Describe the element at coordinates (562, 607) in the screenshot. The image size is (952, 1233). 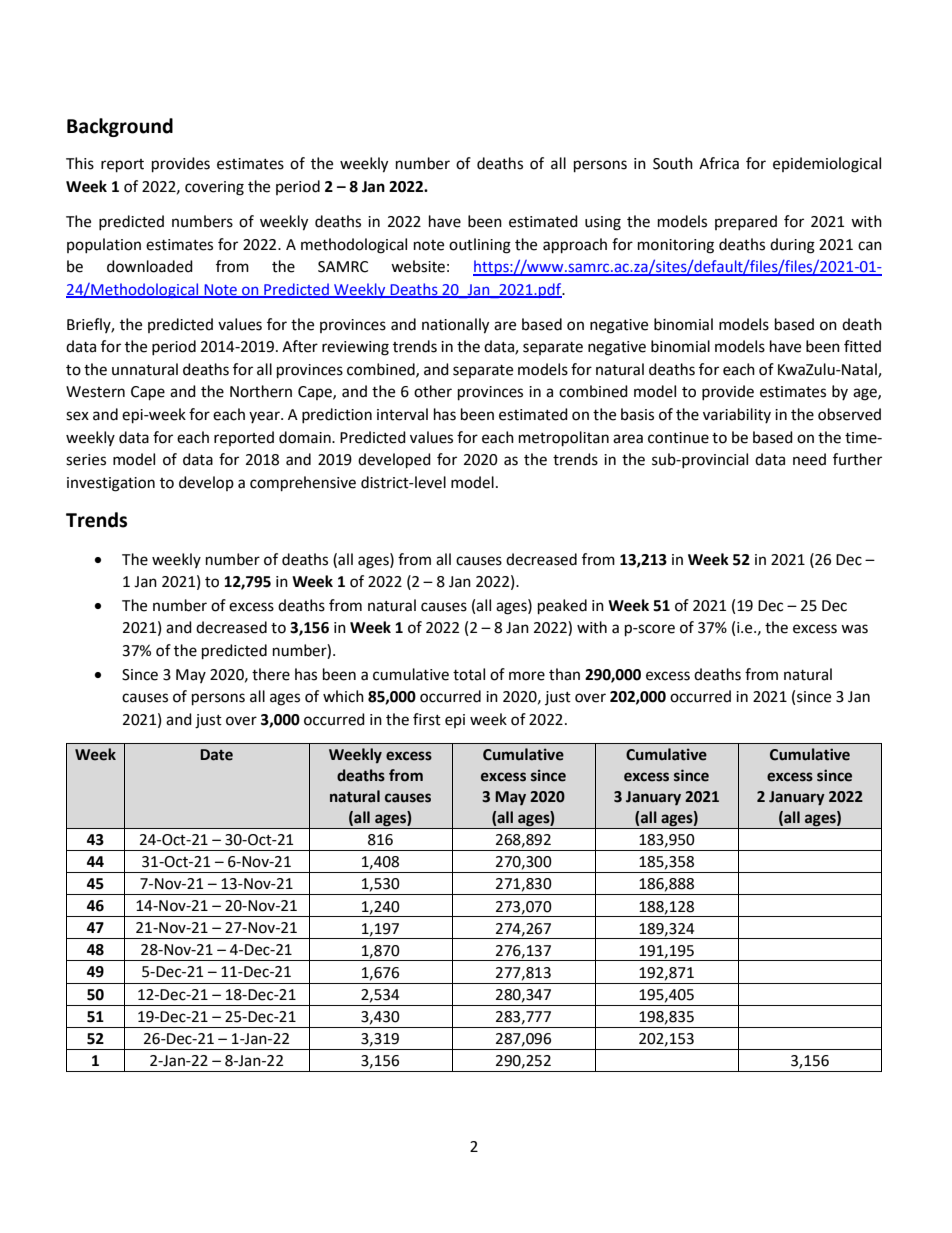
I see `peaked` at that location.
